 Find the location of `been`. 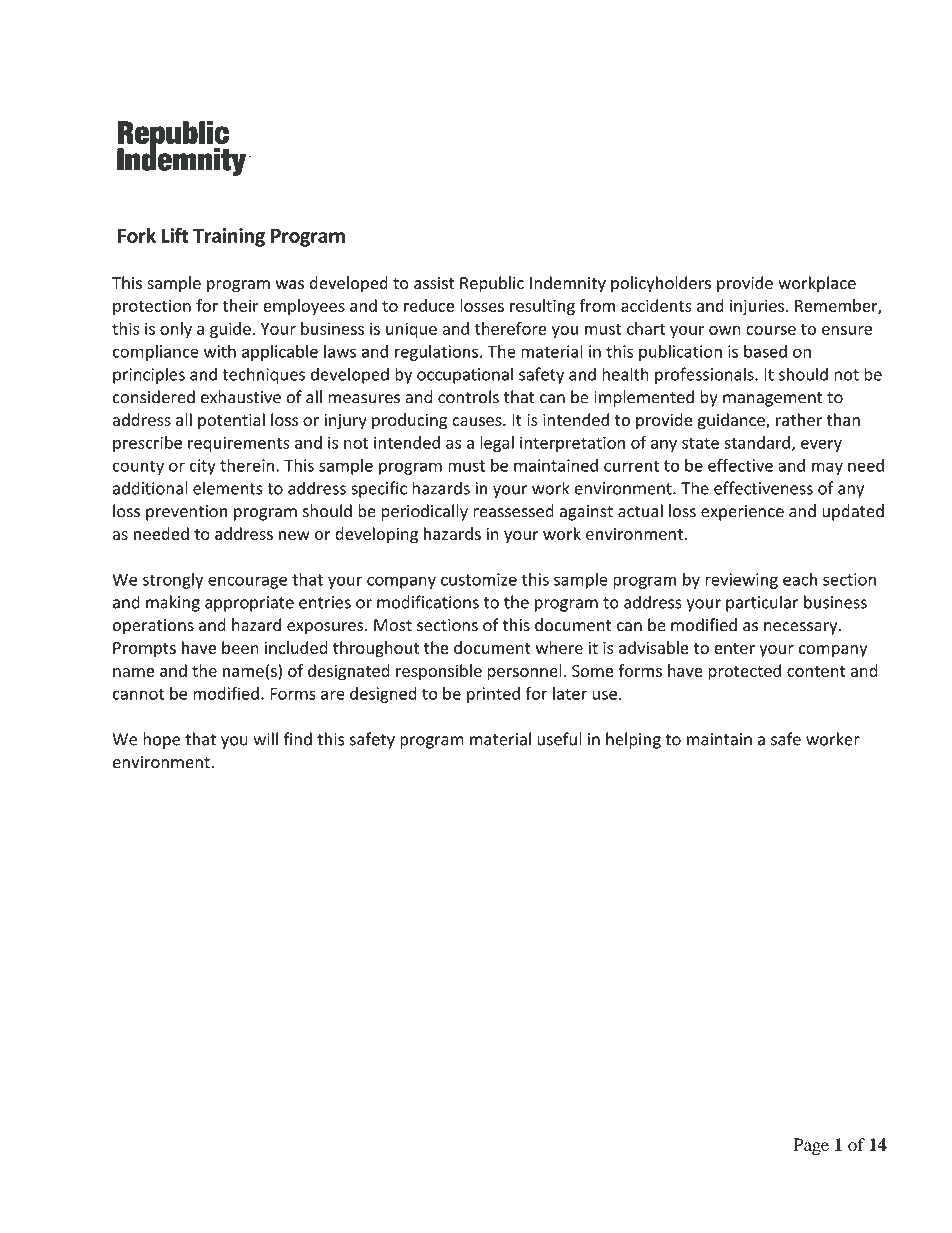

been is located at coordinates (240, 647).
